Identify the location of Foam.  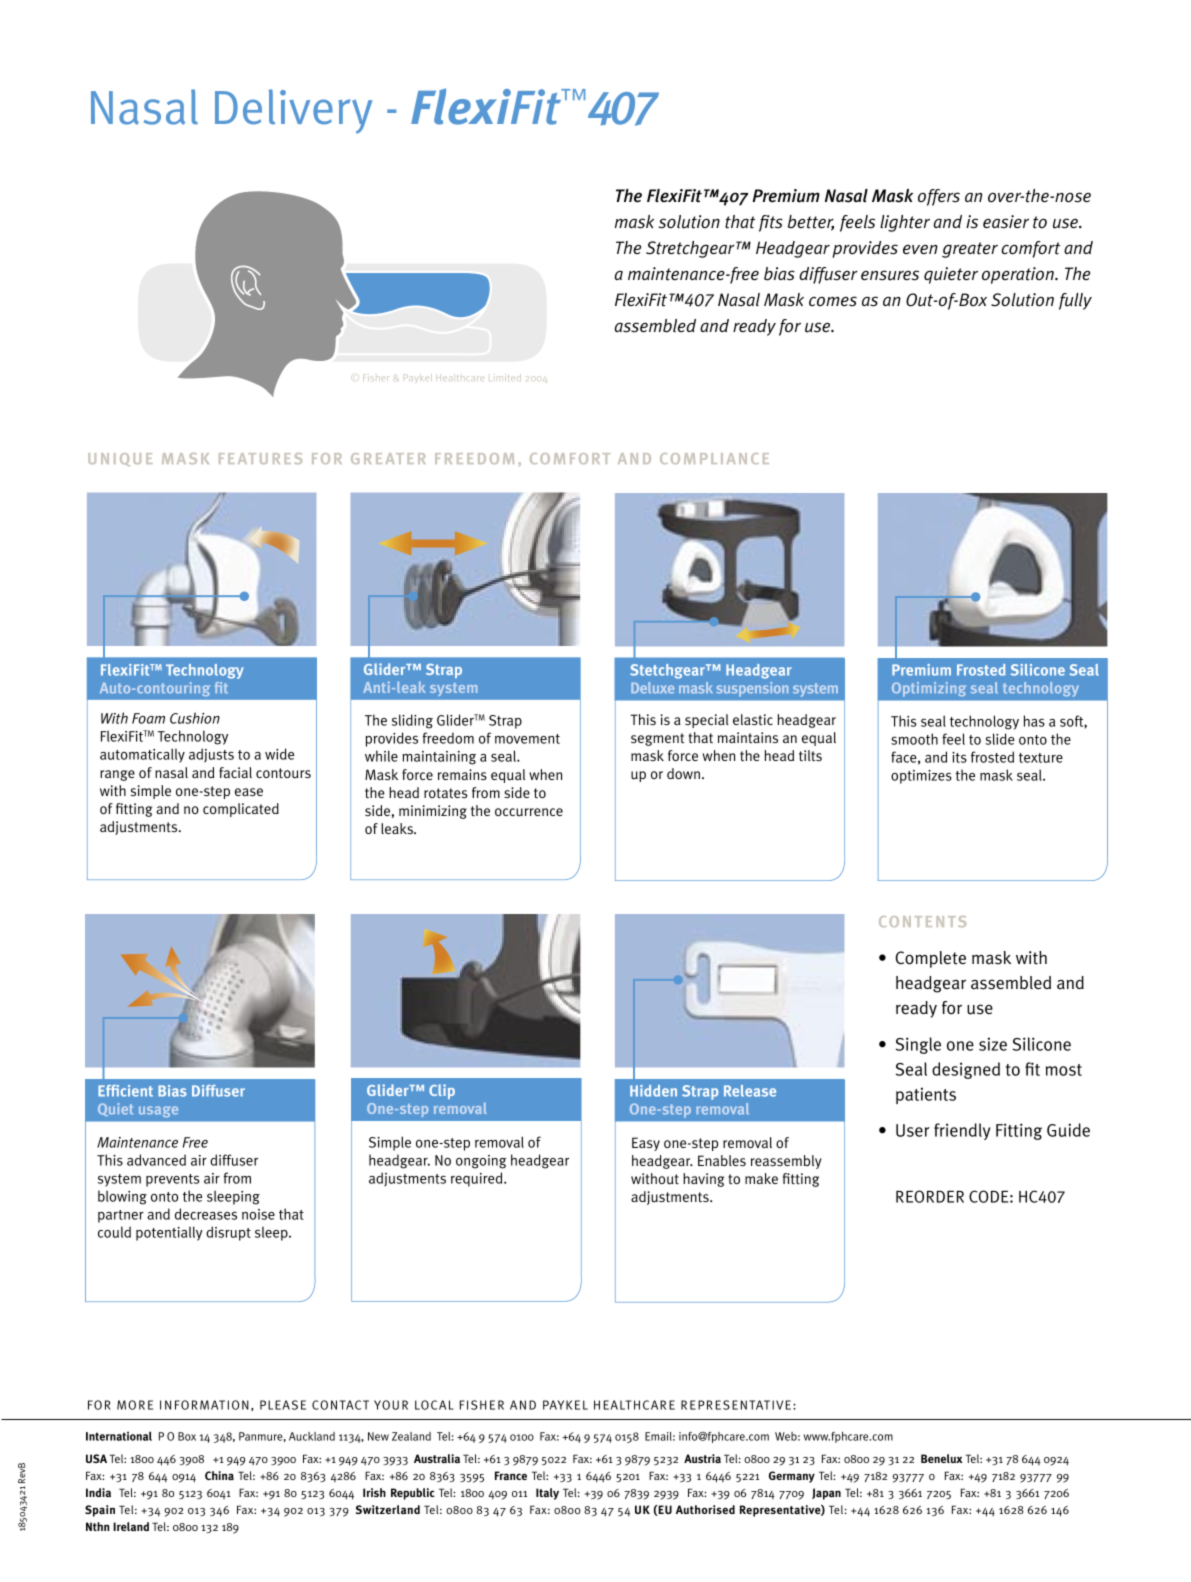
(148, 718).
